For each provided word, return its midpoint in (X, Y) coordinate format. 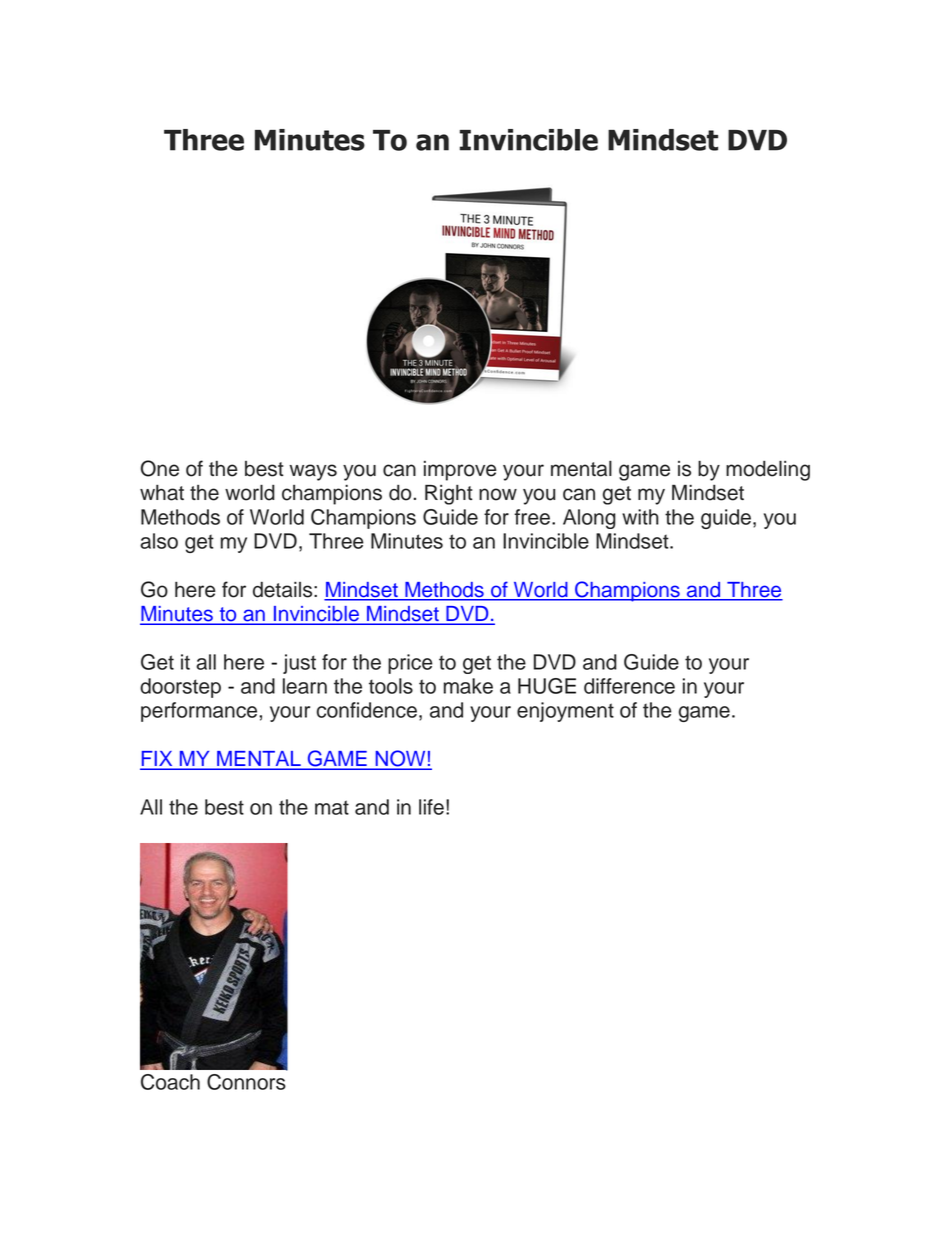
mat (332, 807)
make (468, 686)
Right (449, 495)
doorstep (180, 688)
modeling (768, 470)
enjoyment (565, 712)
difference (629, 686)
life (431, 807)
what (162, 493)
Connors (246, 1082)
